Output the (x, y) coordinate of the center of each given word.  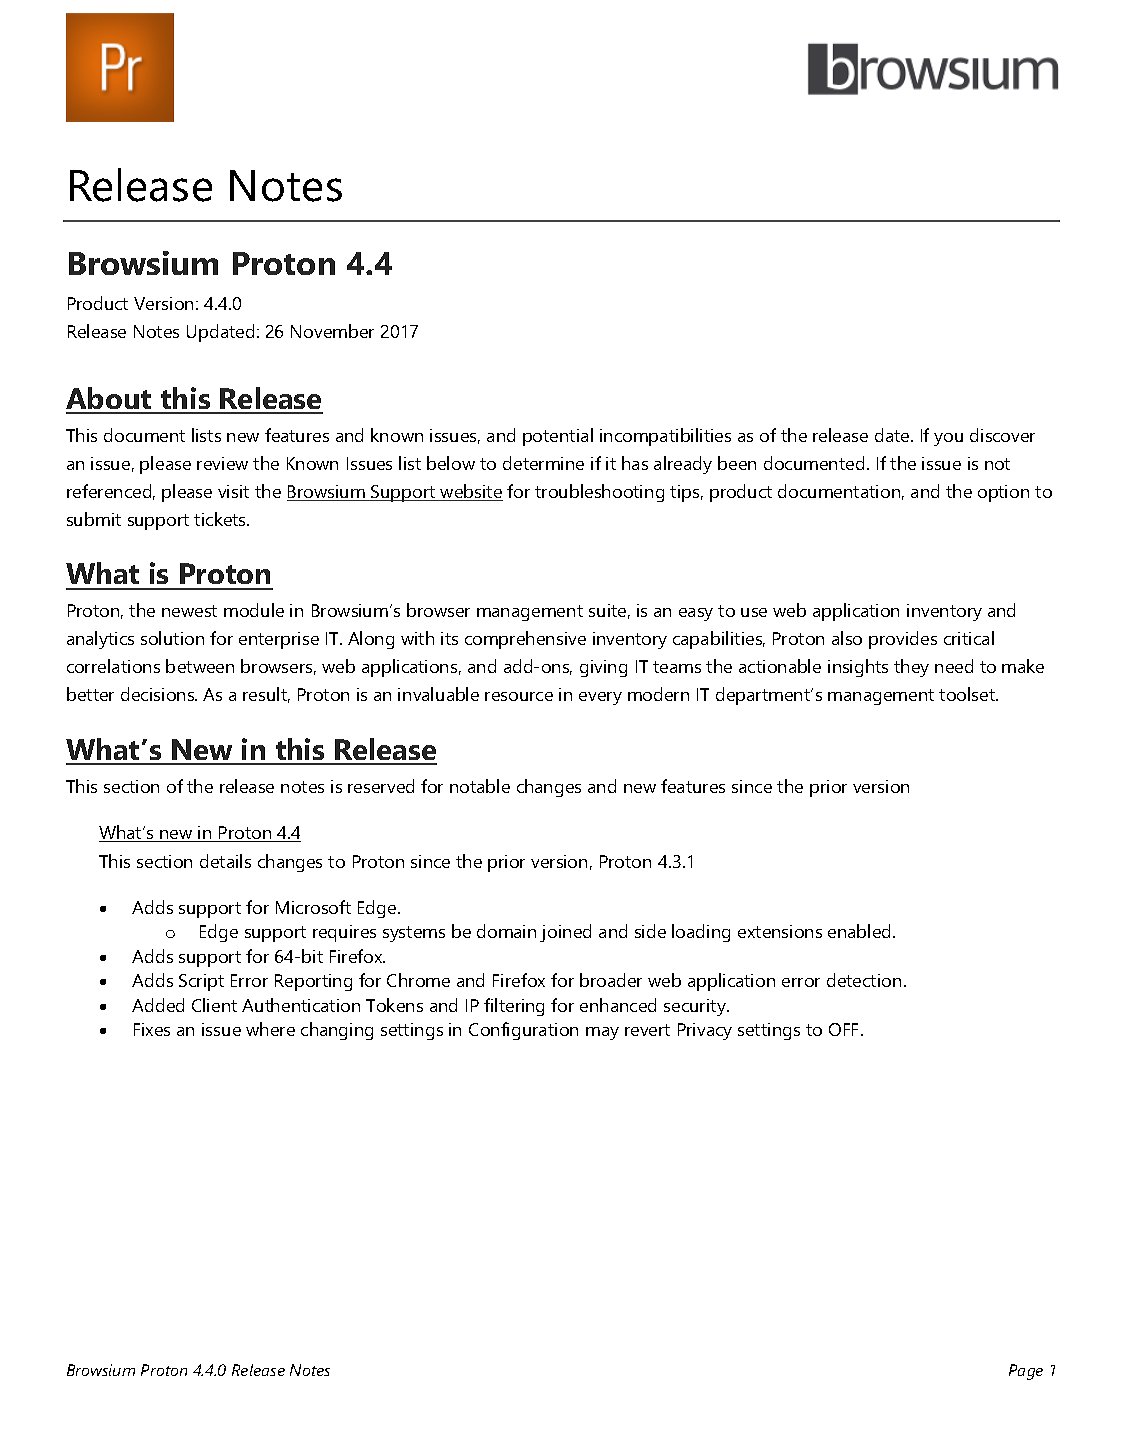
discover (1002, 435)
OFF (845, 1029)
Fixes (152, 1029)
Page (1026, 1372)
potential (558, 437)
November (332, 331)
